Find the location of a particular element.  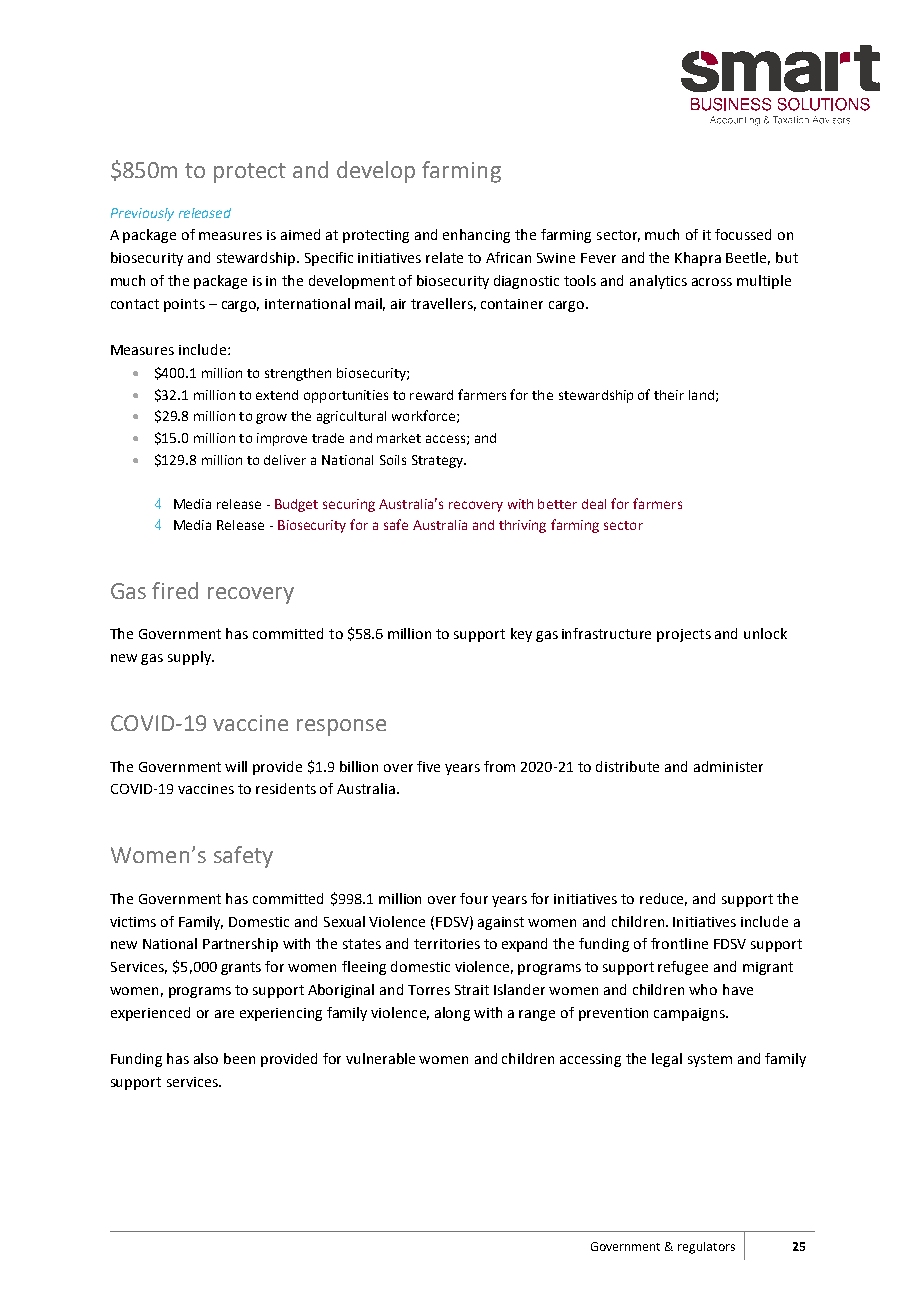

vulnerable is located at coordinates (380, 1058).
